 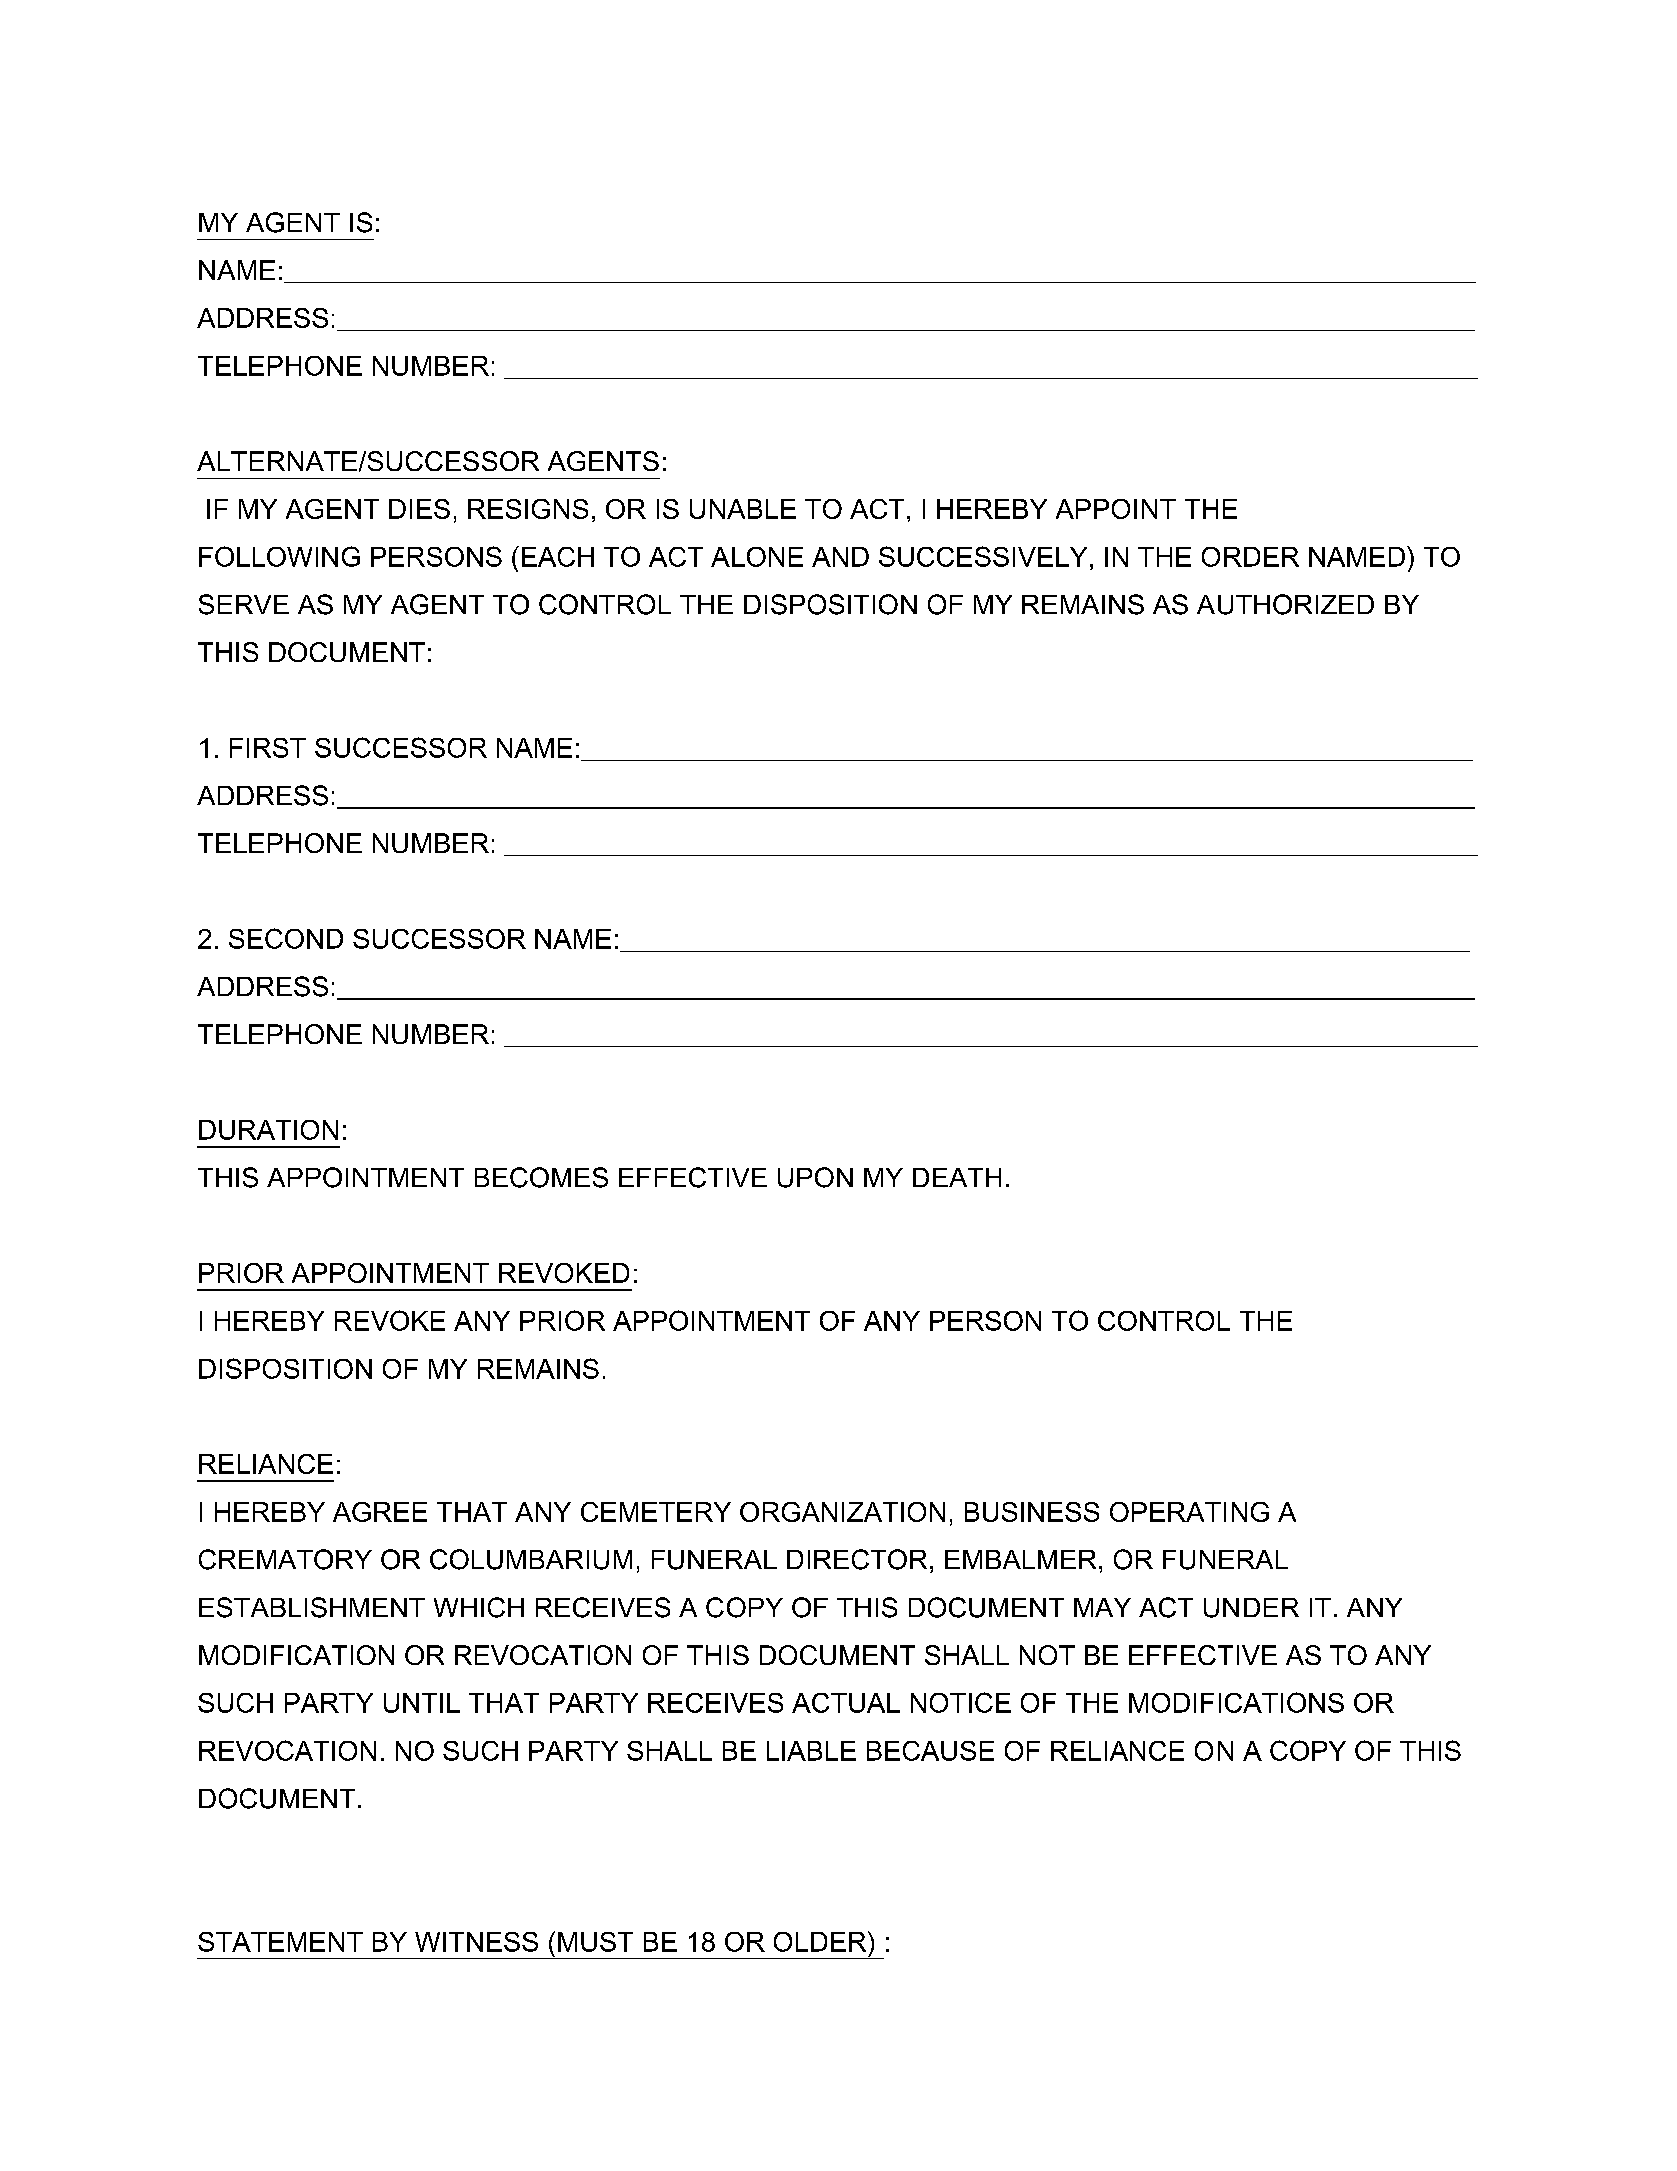 What do you see at coordinates (930, 1751) in the document?
I see `BECAUSE` at bounding box center [930, 1751].
